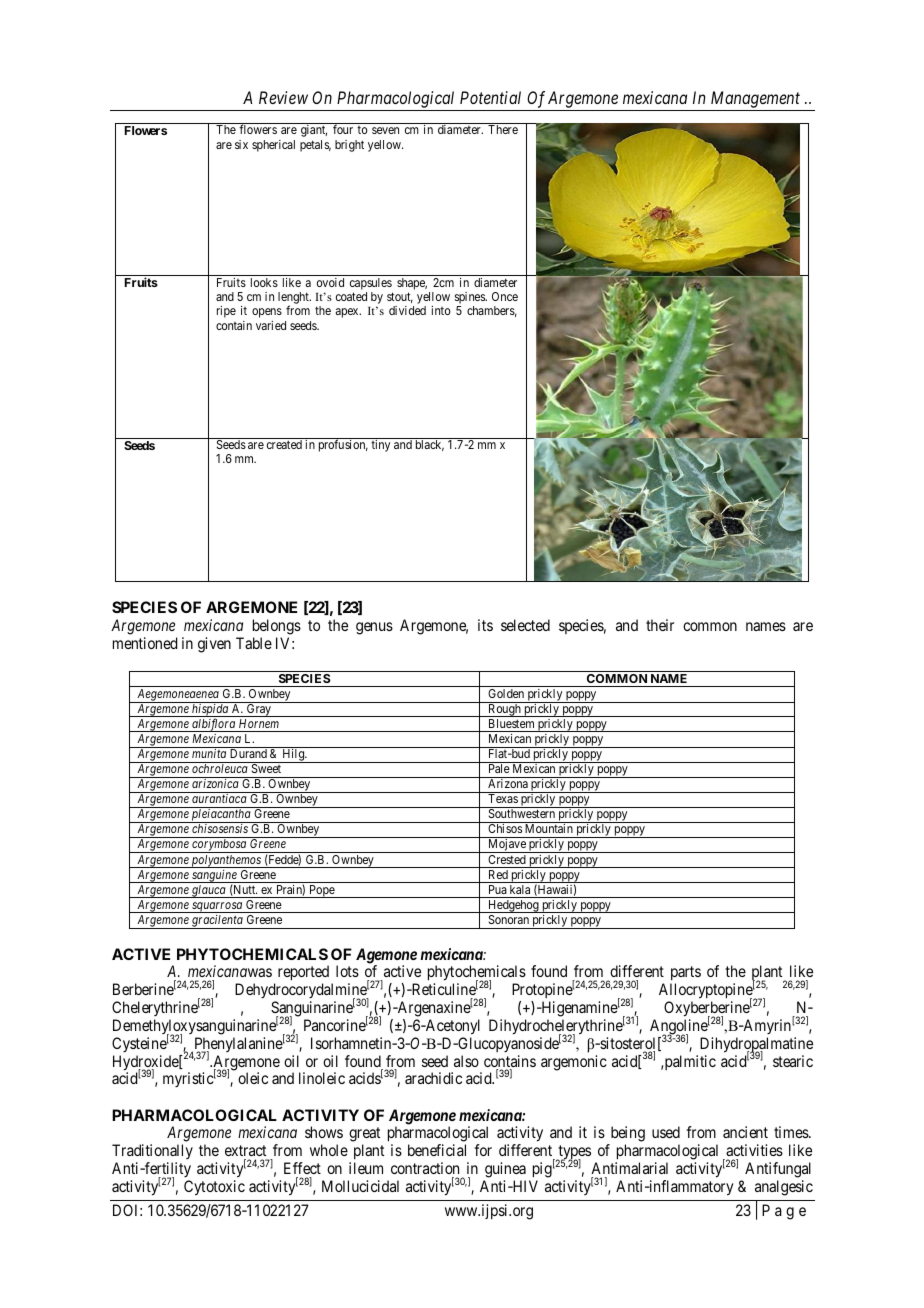 The width and height of the image is (924, 1308). I want to click on squarrosa, so click(217, 907).
